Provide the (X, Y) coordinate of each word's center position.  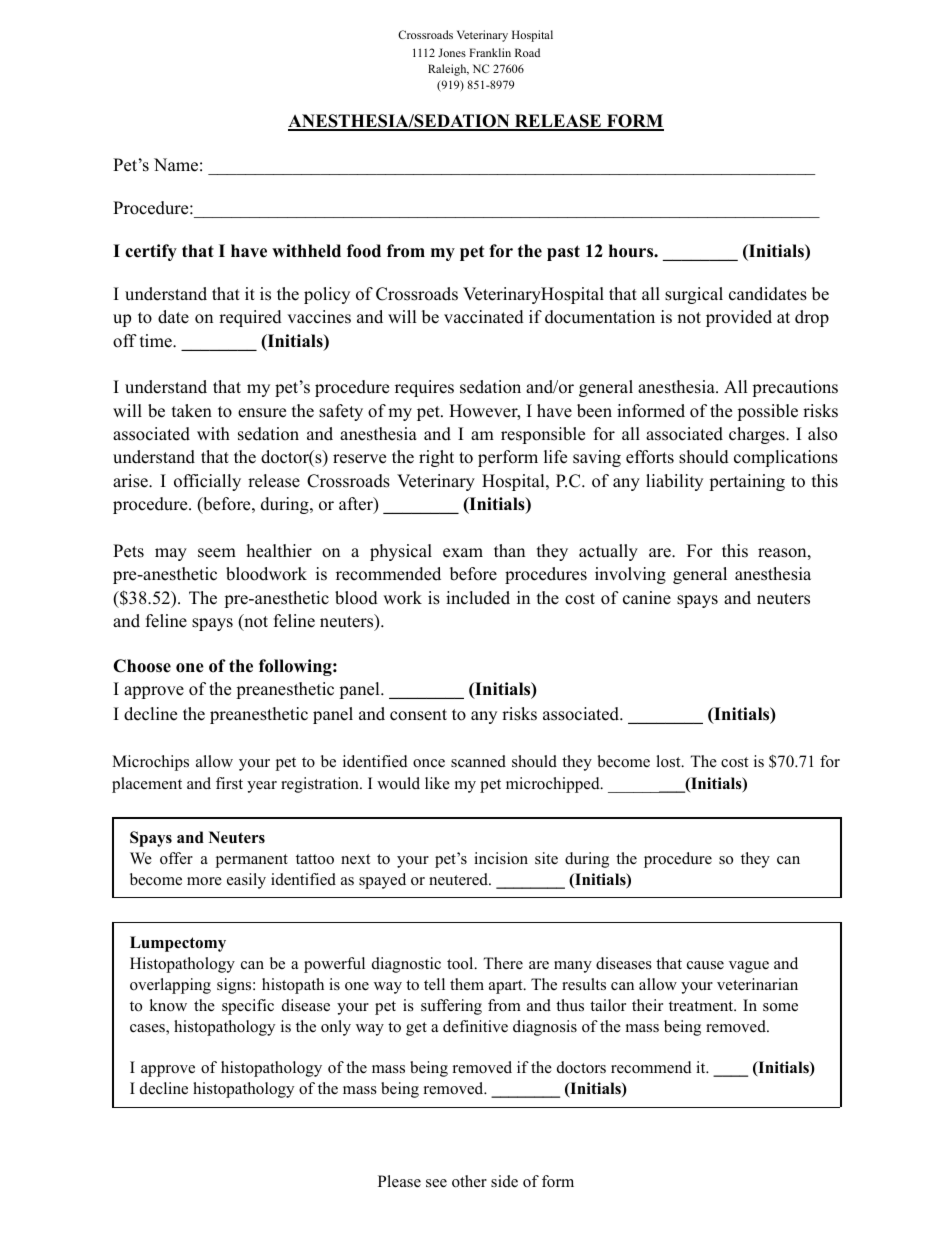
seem (217, 553)
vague (749, 967)
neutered (459, 879)
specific (248, 1007)
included (478, 598)
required (250, 318)
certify (151, 252)
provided (739, 318)
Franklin (490, 52)
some (780, 1007)
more (204, 881)
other (469, 1181)
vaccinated (484, 317)
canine (647, 598)
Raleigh (448, 70)
